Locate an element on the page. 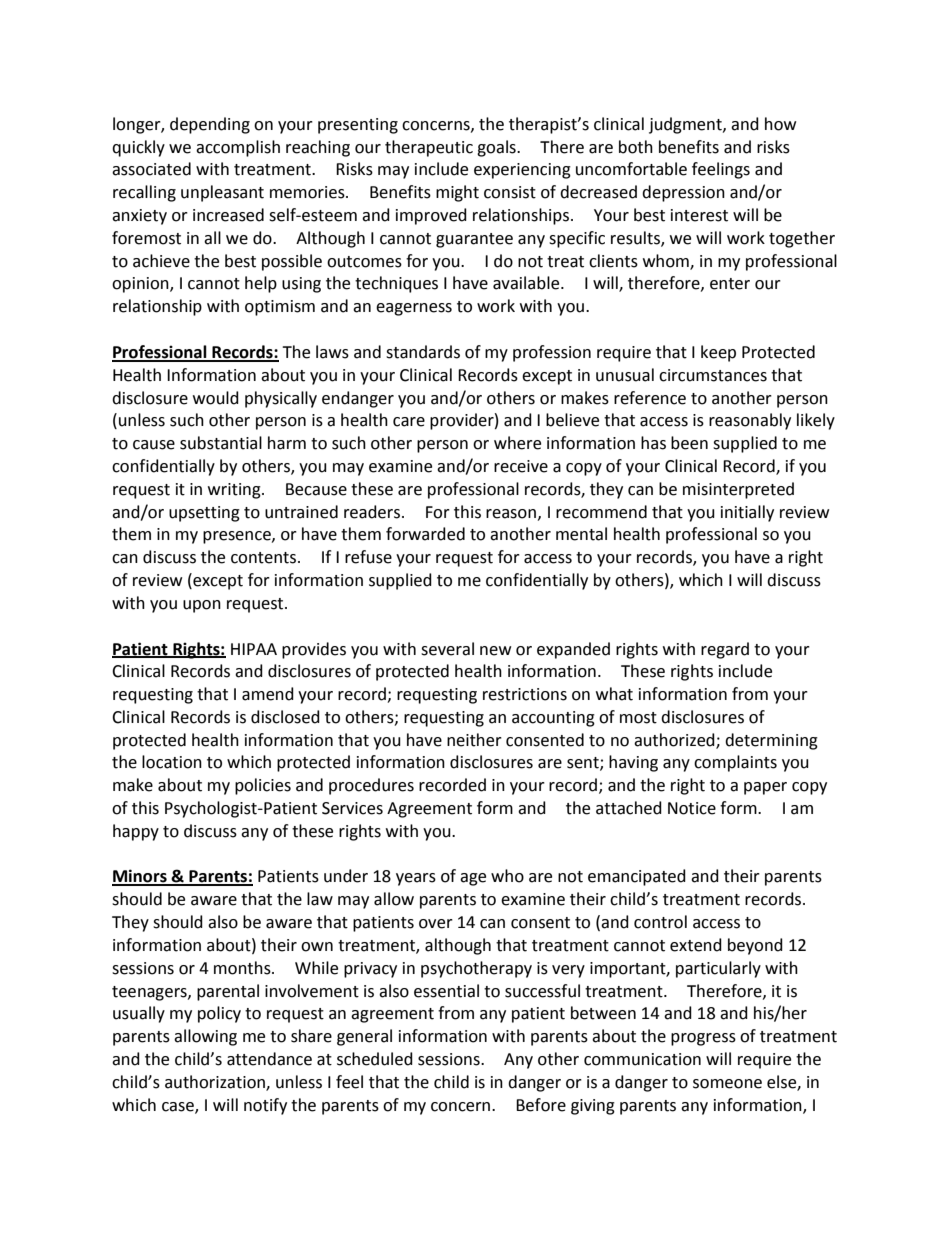 The width and height of the page is (952, 1233). would is located at coordinates (216, 398).
